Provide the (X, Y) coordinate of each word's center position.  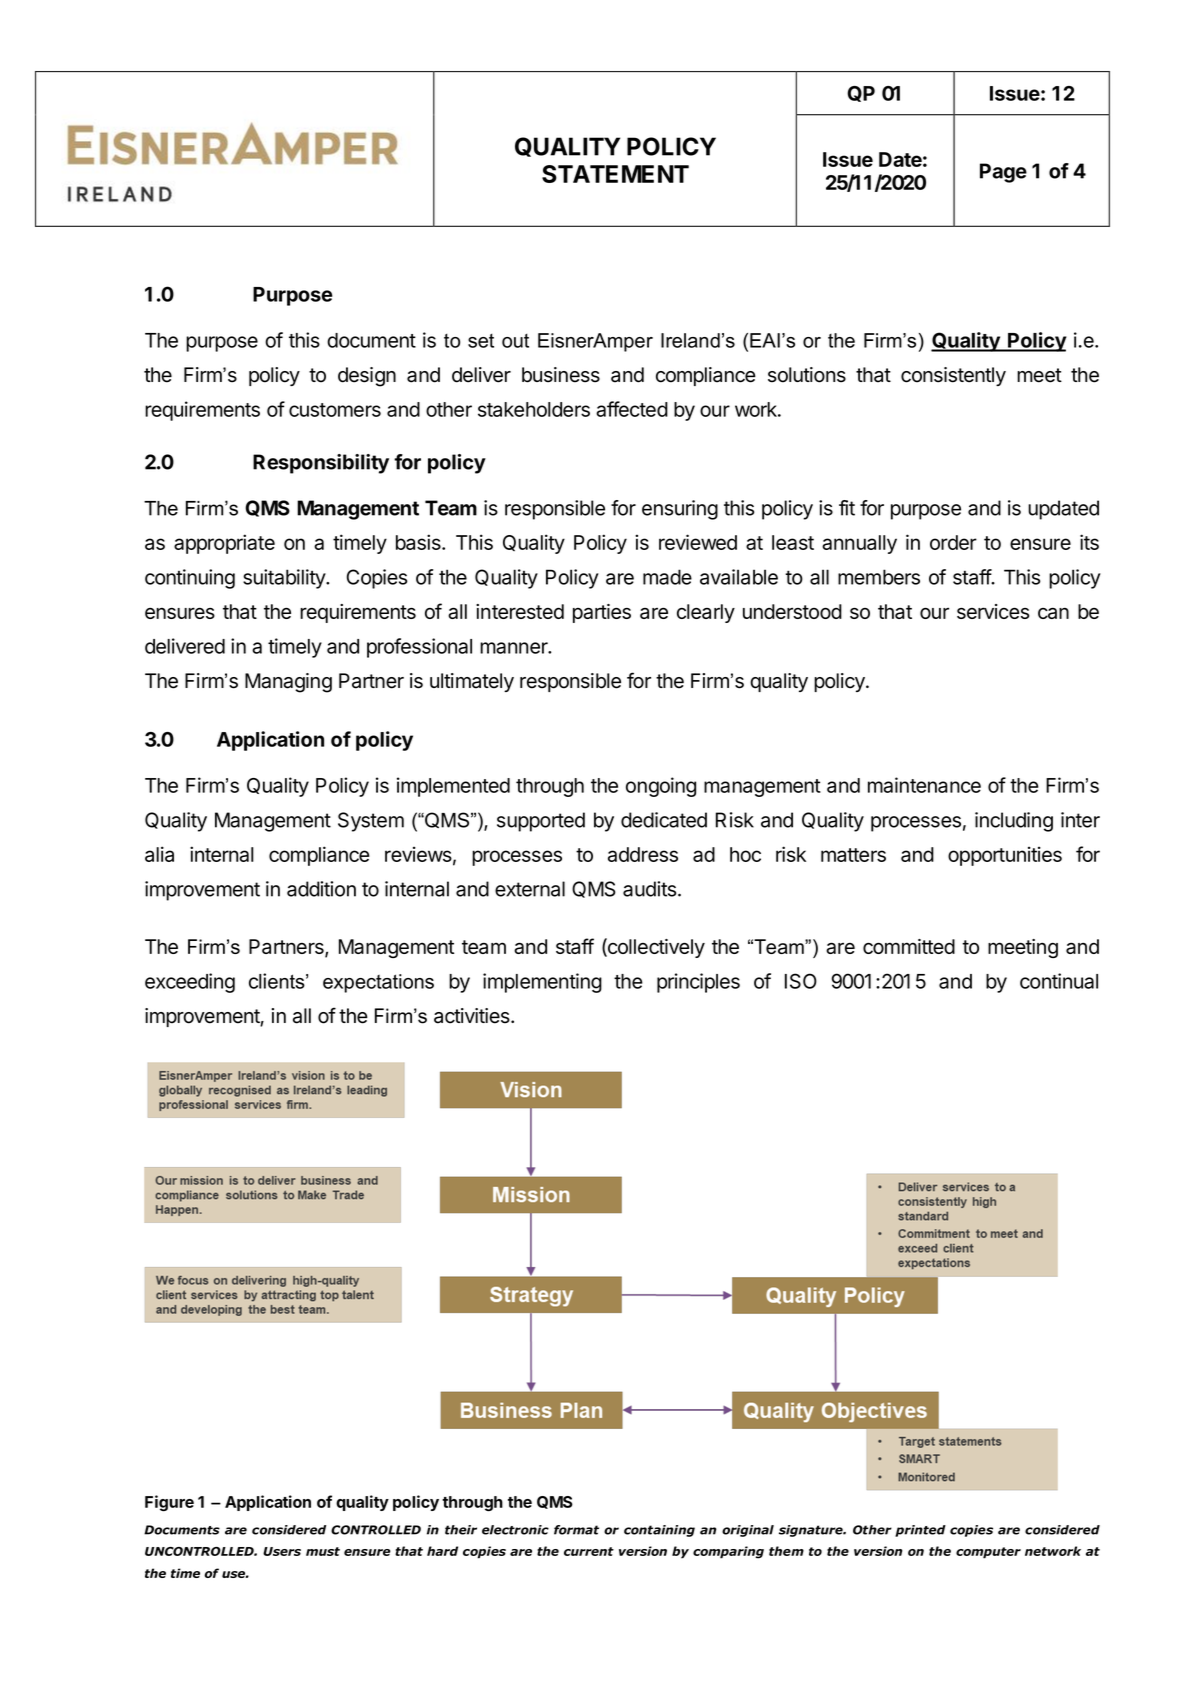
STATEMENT (615, 174)
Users (282, 1551)
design (367, 377)
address (643, 854)
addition (321, 889)
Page (1003, 173)
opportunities (1005, 856)
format (576, 1530)
